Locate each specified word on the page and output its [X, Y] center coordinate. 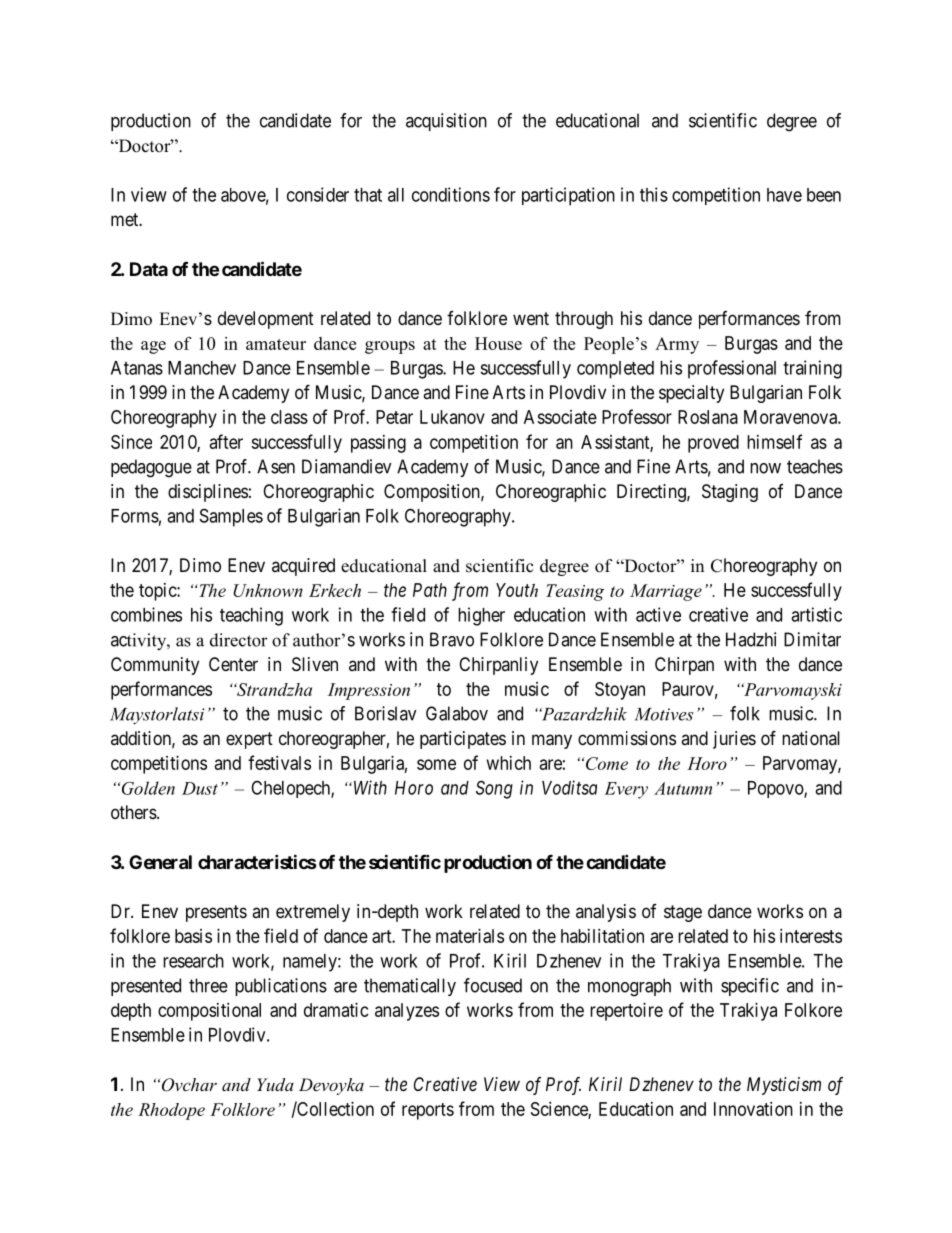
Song [494, 789]
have [784, 195]
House [498, 343]
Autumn [683, 788]
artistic [816, 614]
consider [318, 194]
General [160, 862]
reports [428, 1111]
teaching [251, 616]
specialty [691, 394]
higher [481, 616]
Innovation [753, 1109]
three [208, 985]
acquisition [446, 122]
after [226, 441]
